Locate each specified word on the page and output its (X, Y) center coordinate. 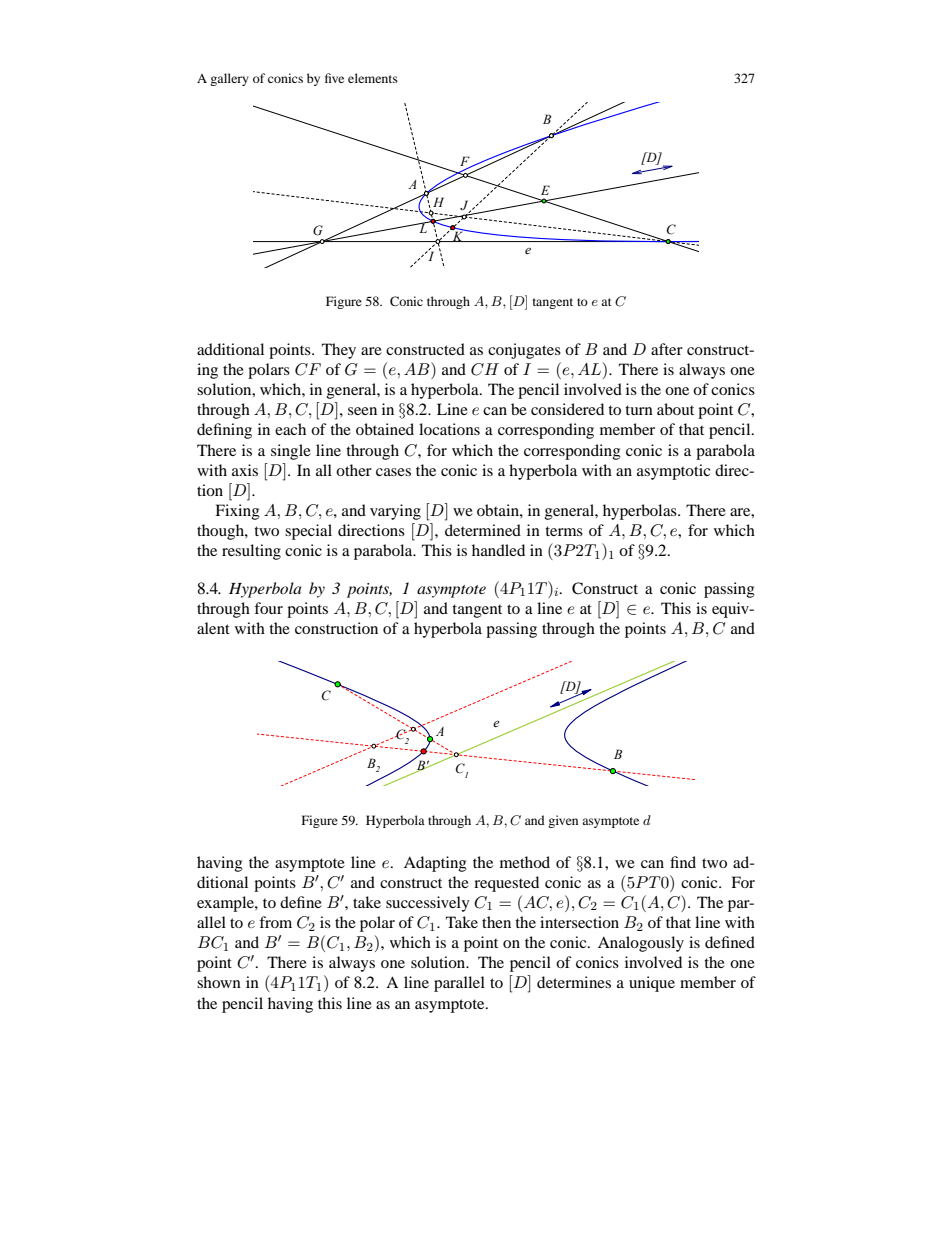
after (667, 349)
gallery (229, 79)
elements (373, 78)
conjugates (524, 351)
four (268, 608)
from (275, 922)
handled (498, 550)
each (290, 429)
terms (564, 531)
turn (639, 410)
